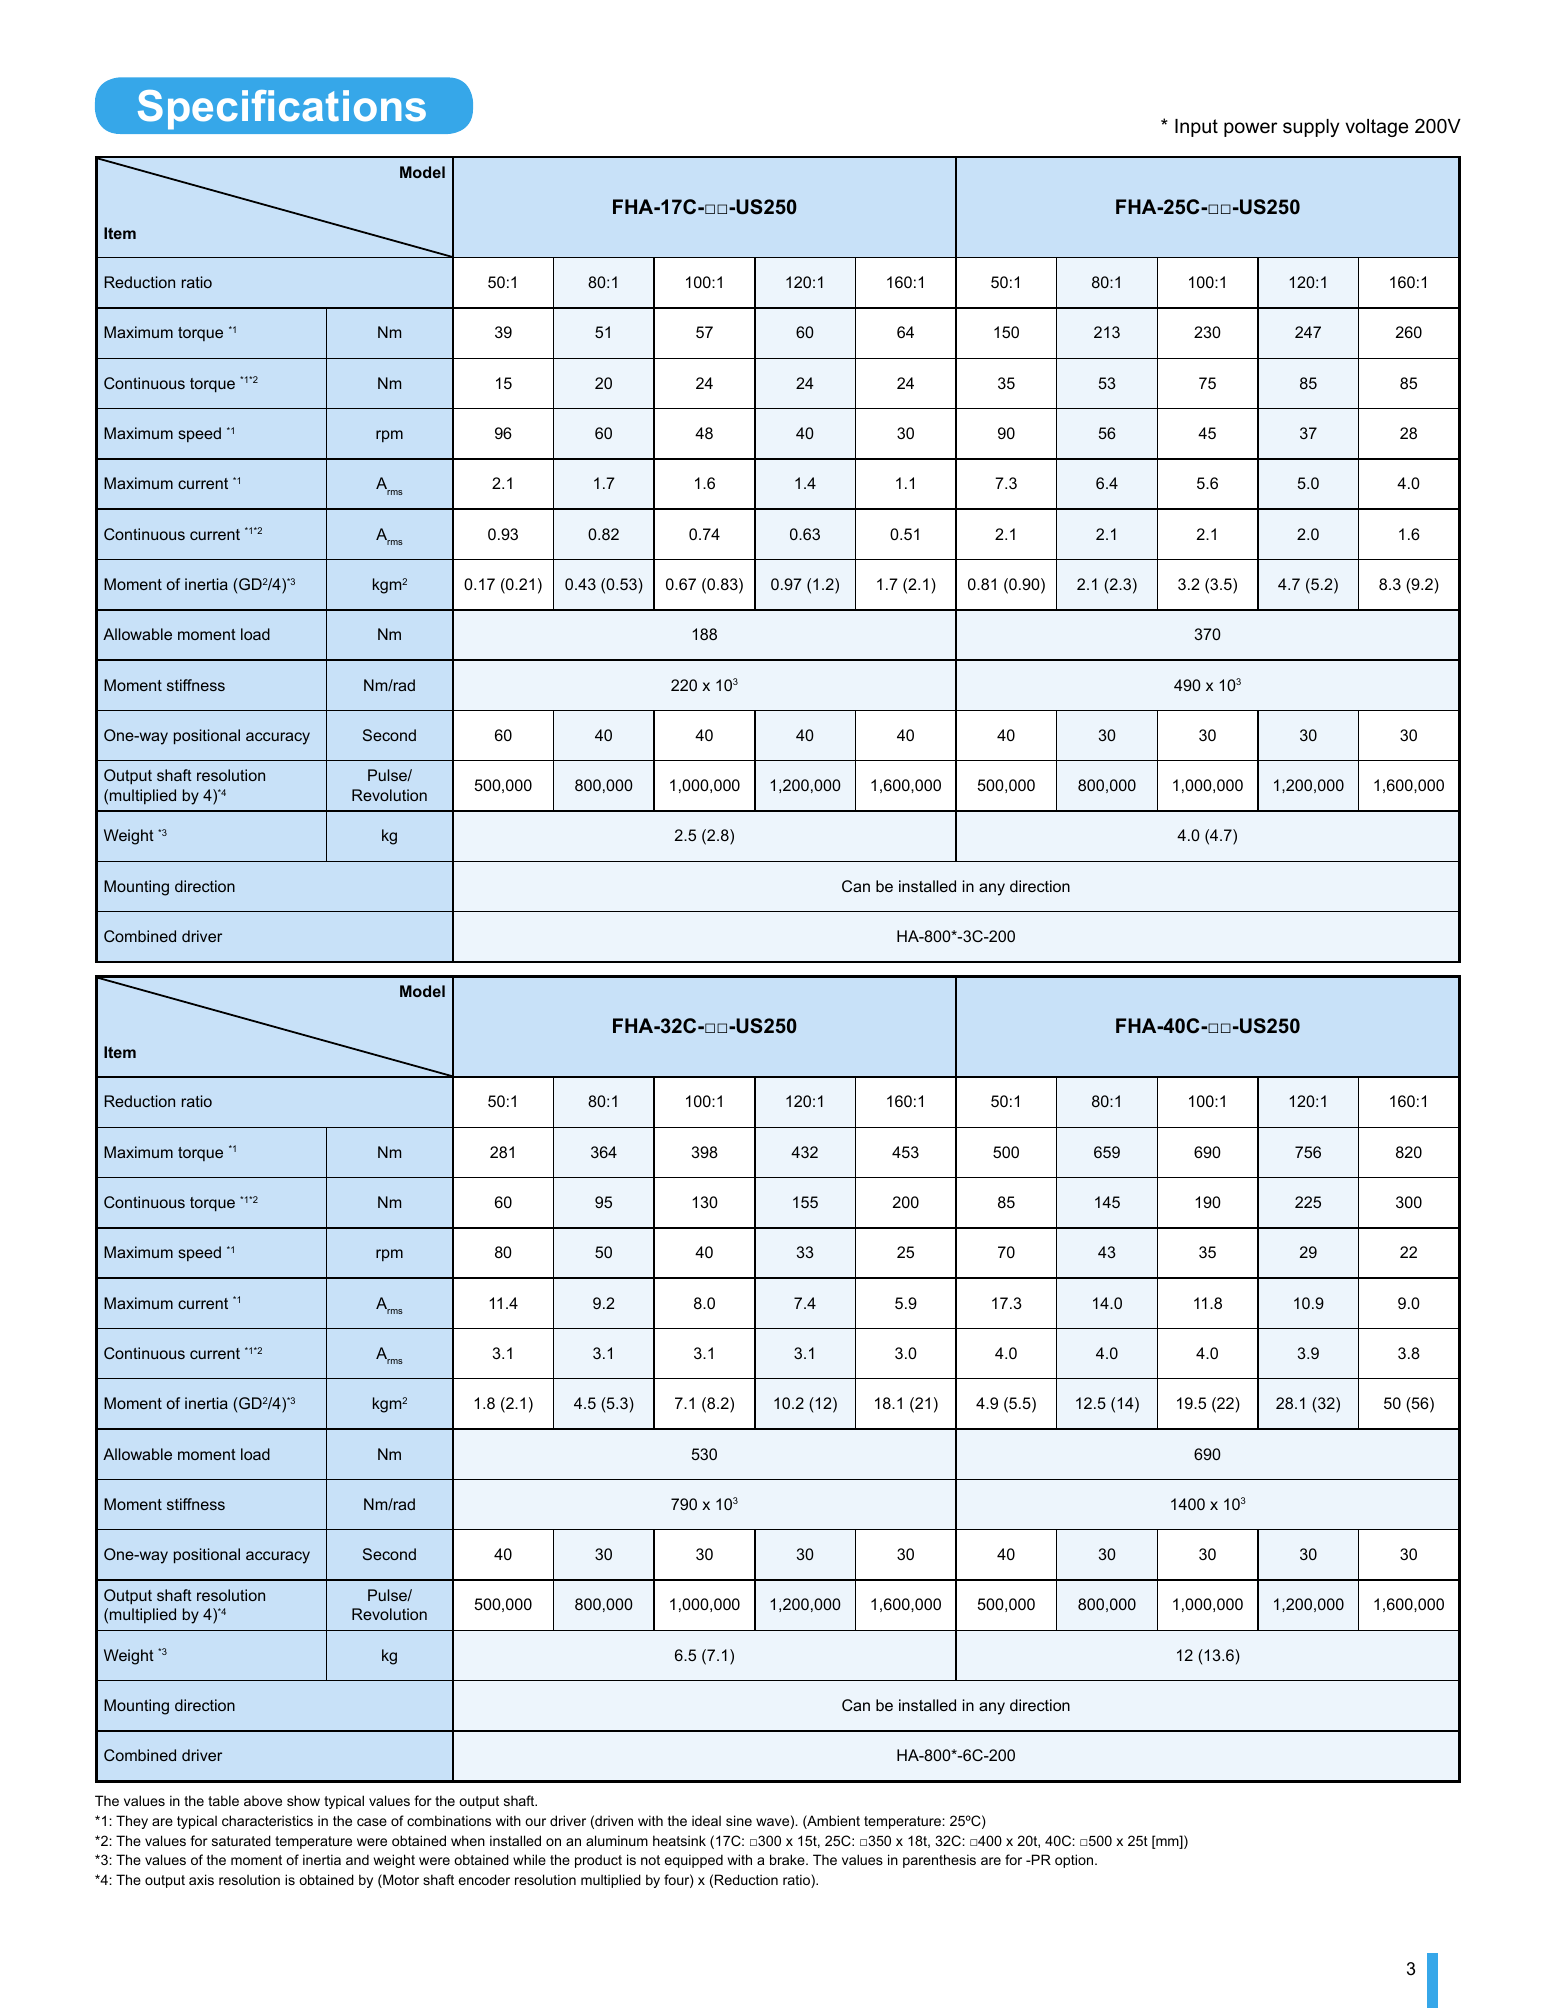 This image has height=2008, width=1552. I want to click on brake, so click(788, 1859).
